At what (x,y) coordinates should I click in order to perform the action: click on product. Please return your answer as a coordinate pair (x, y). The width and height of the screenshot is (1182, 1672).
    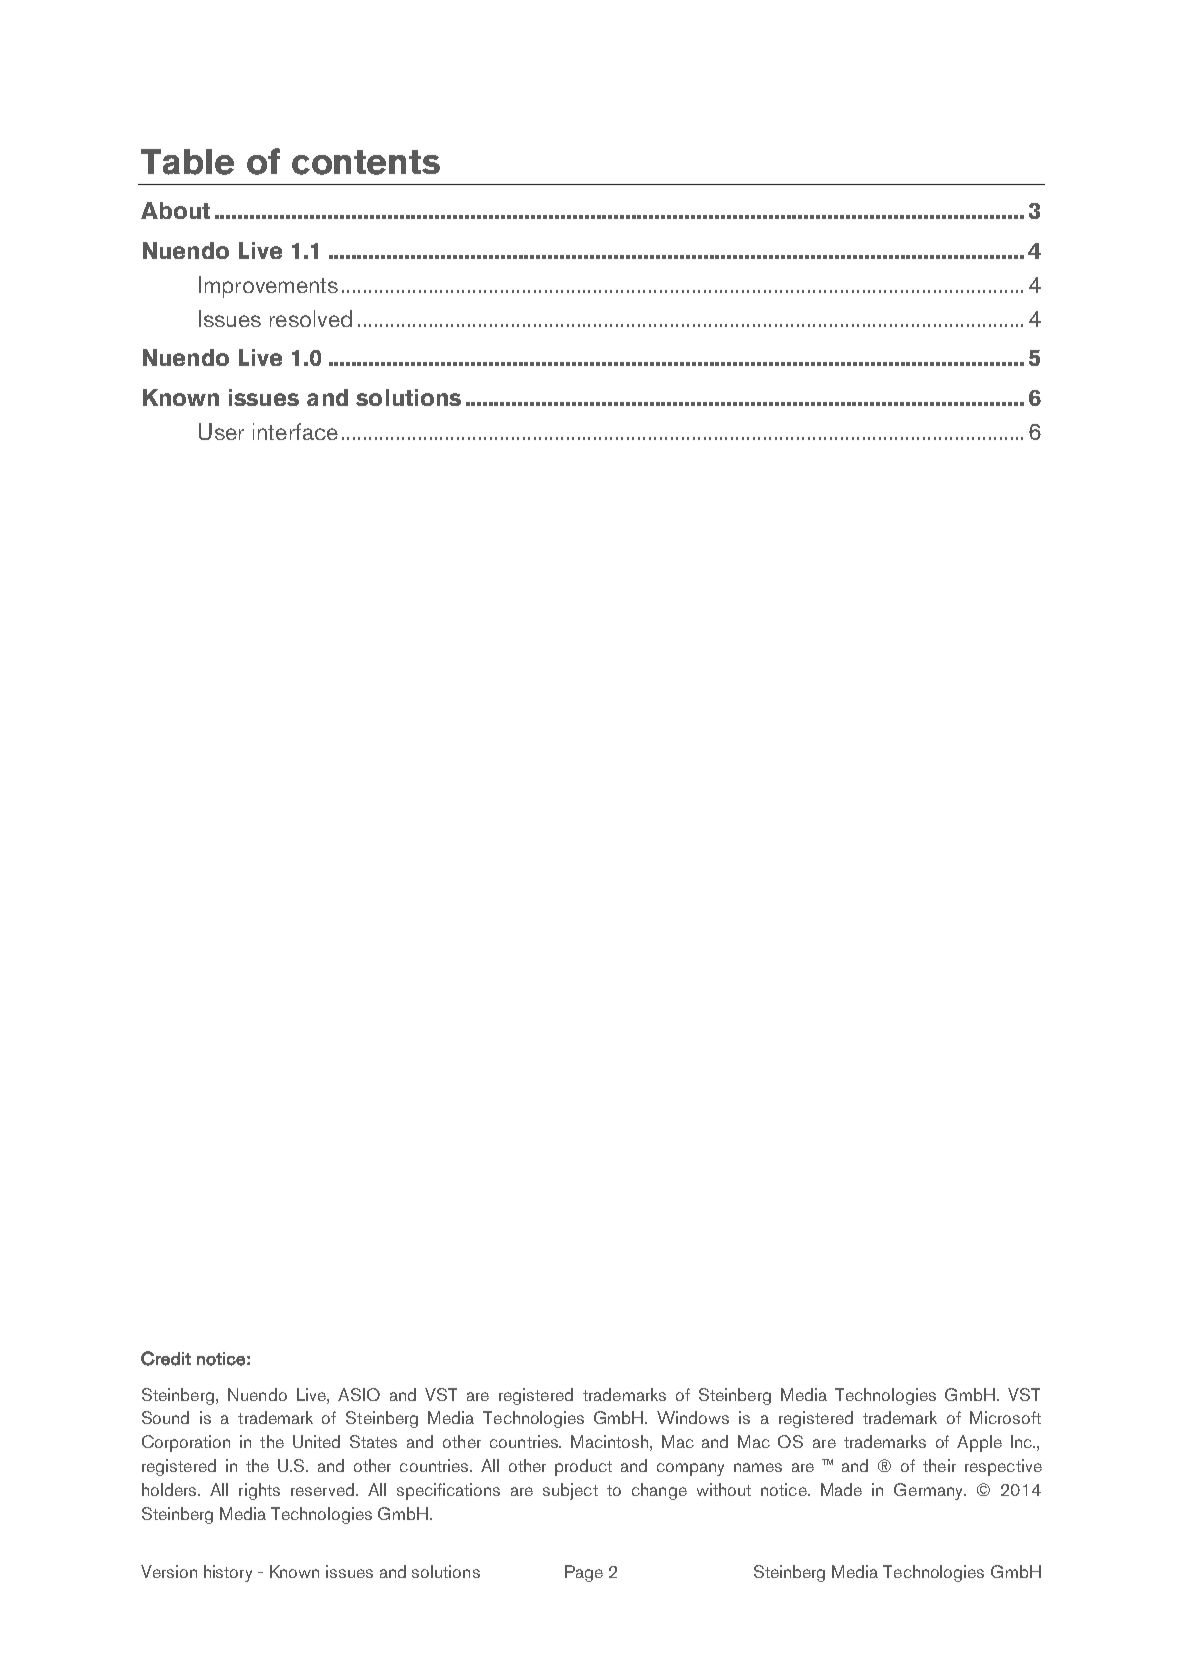
    Looking at the image, I should click on (583, 1467).
